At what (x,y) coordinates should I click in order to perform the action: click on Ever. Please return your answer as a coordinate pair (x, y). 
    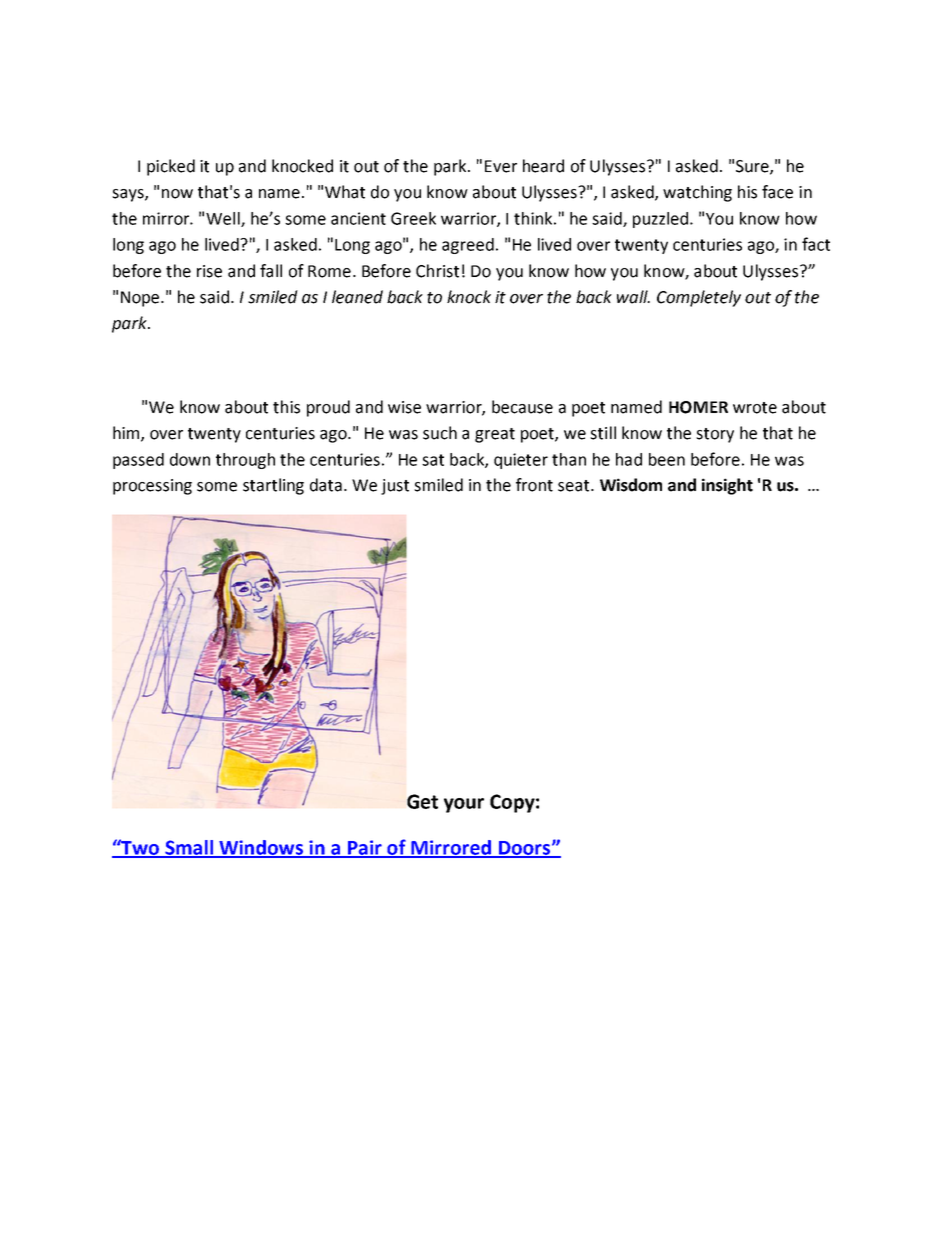
    Looking at the image, I should click on (501, 166).
